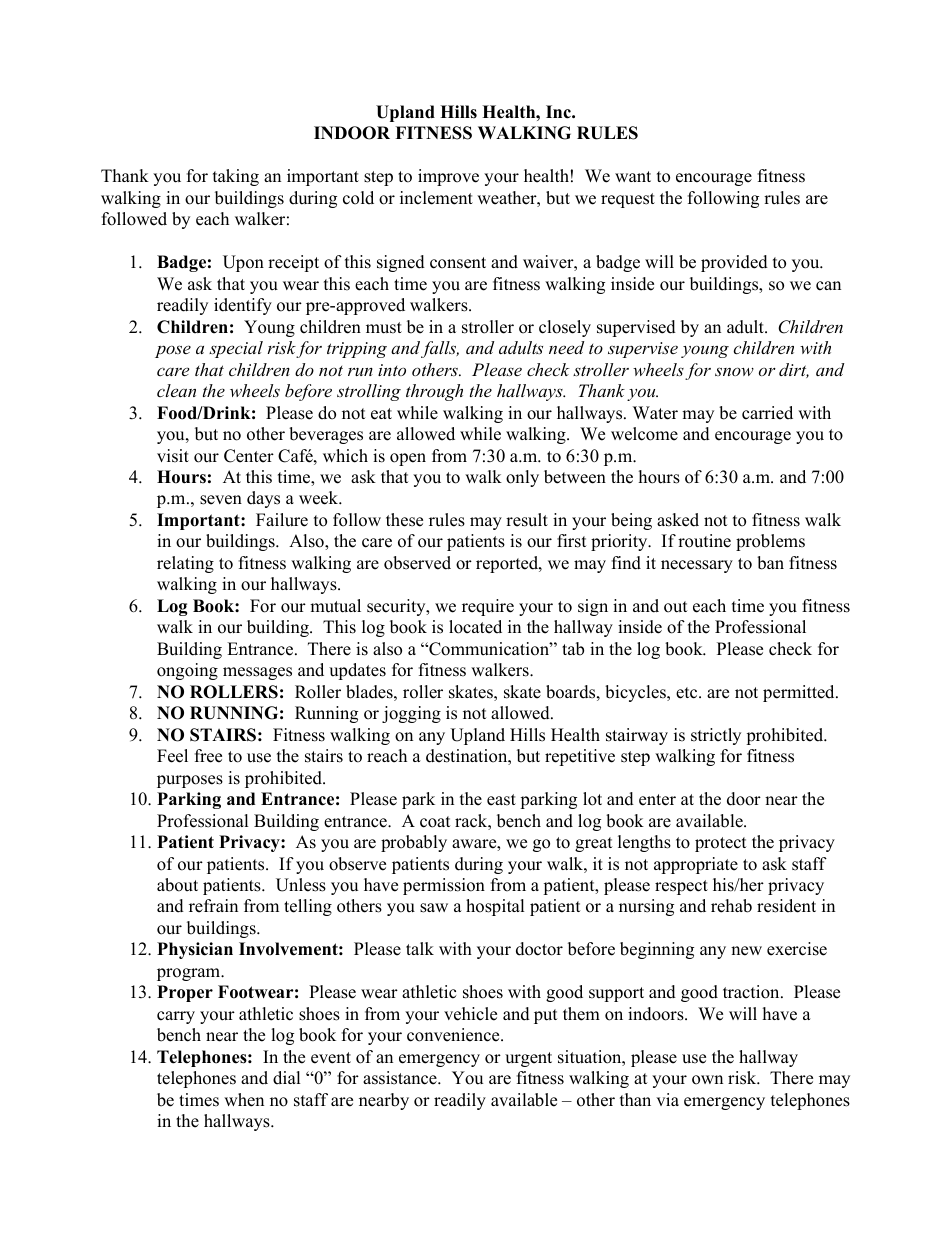  I want to click on provided, so click(734, 263).
